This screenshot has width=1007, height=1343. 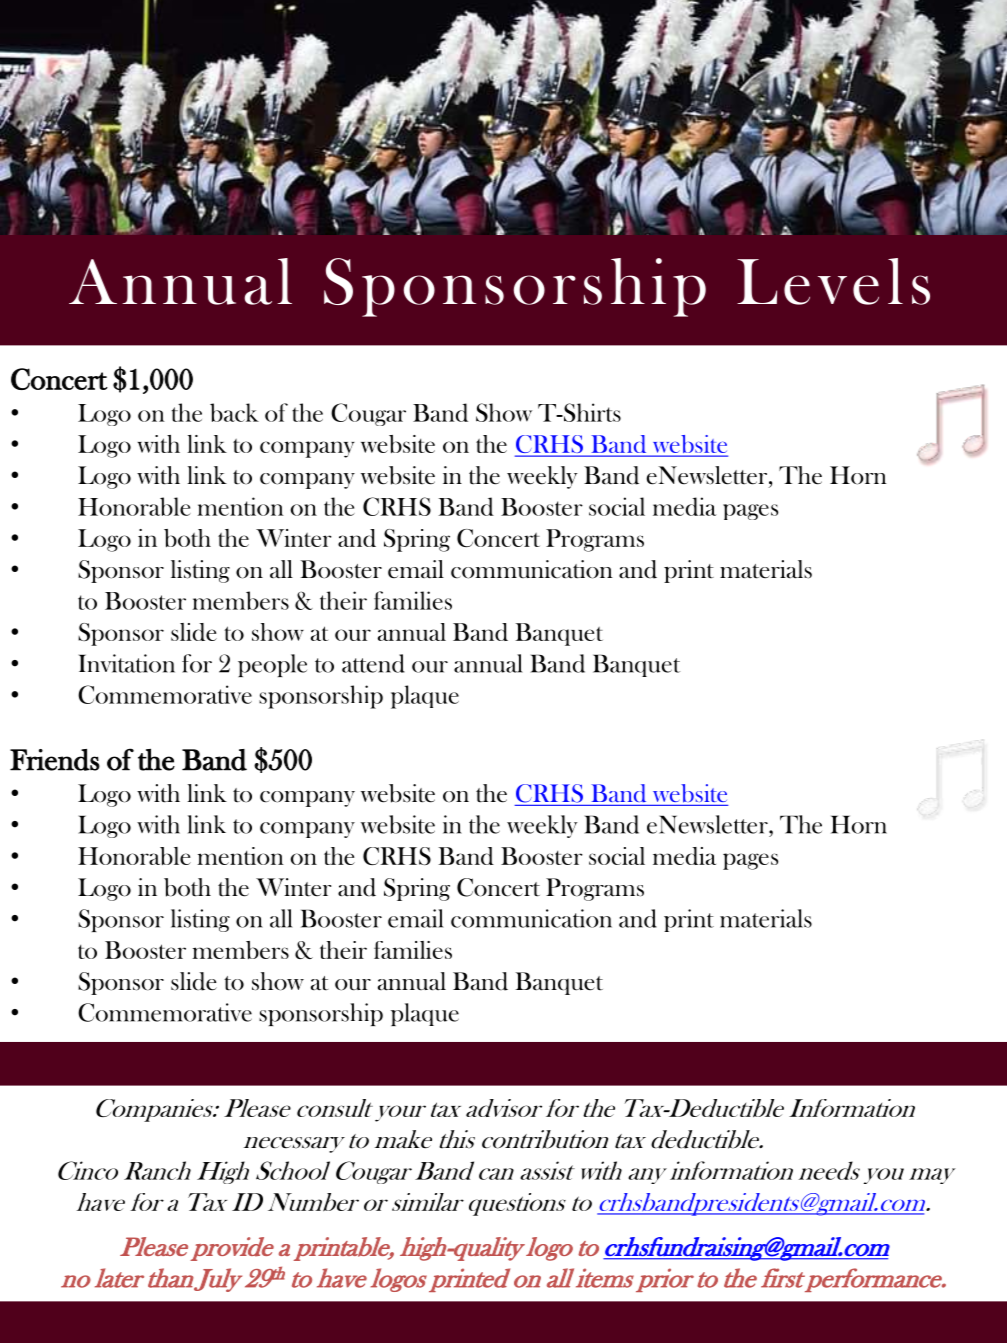 I want to click on people, so click(x=272, y=665).
